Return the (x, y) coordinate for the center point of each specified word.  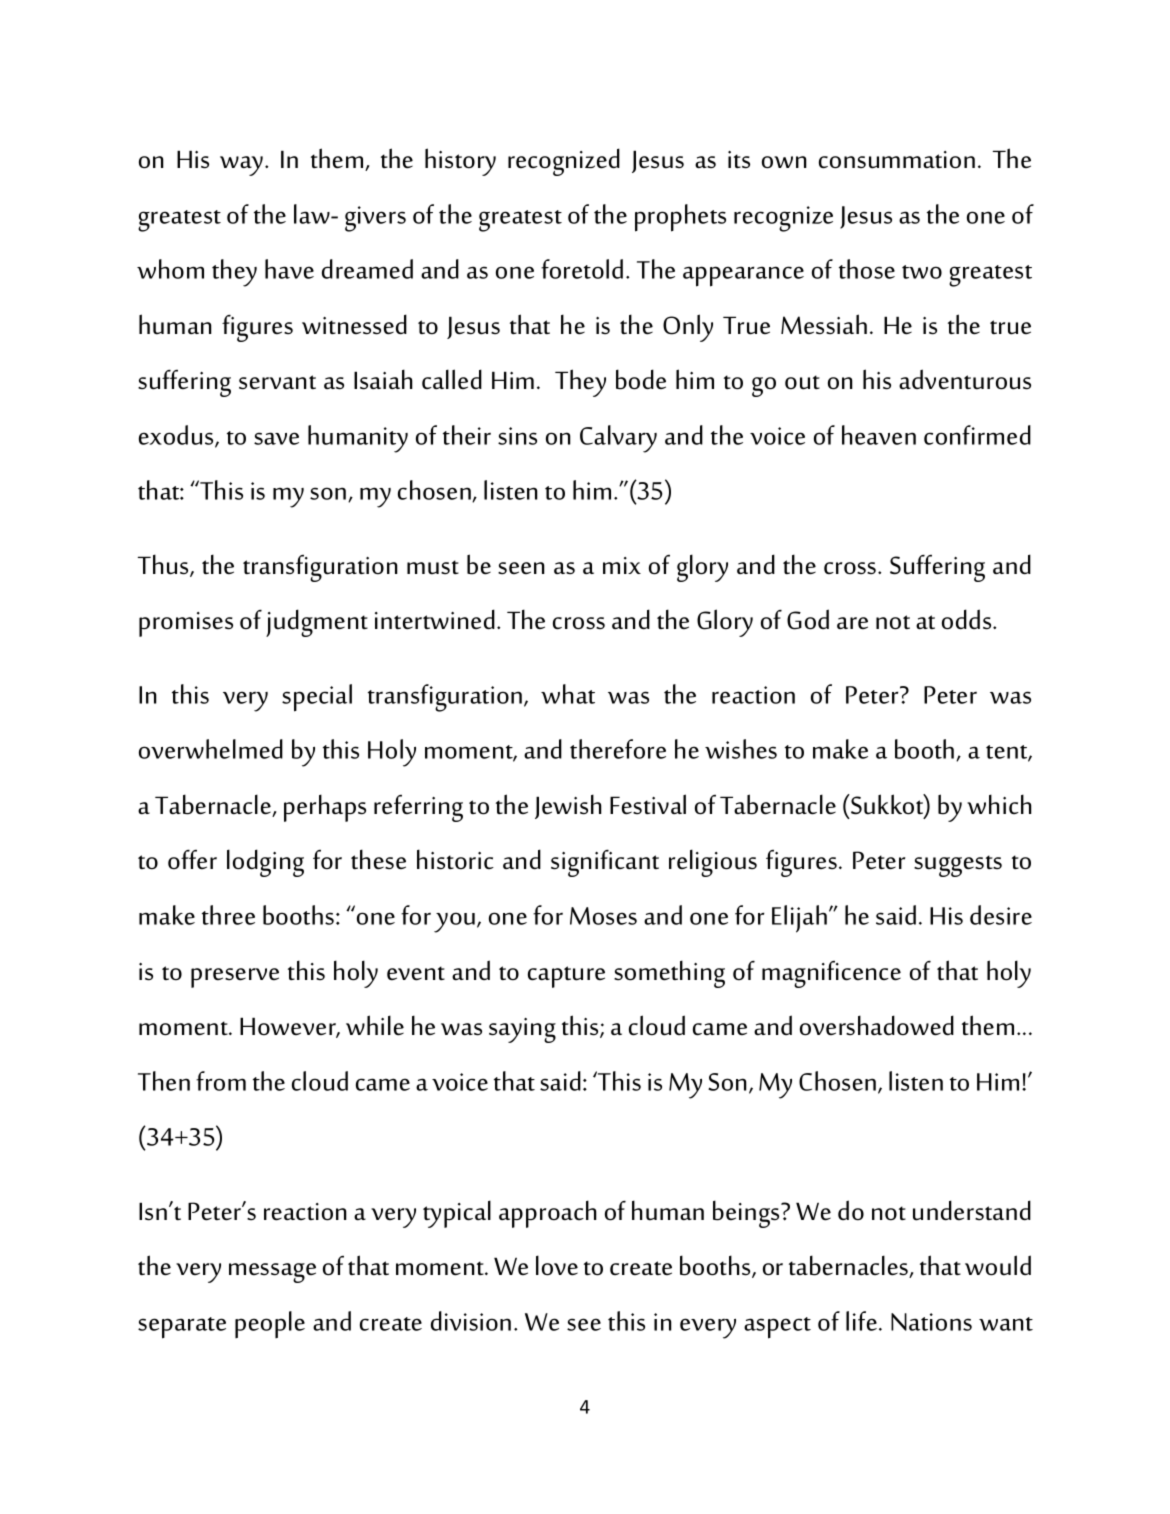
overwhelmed (211, 749)
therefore (618, 749)
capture (566, 977)
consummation (897, 160)
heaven (879, 435)
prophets (680, 218)
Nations (931, 1322)
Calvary (618, 439)
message (272, 1273)
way (243, 166)
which (999, 804)
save (276, 438)
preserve (235, 978)
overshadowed (877, 1025)
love (557, 1265)
